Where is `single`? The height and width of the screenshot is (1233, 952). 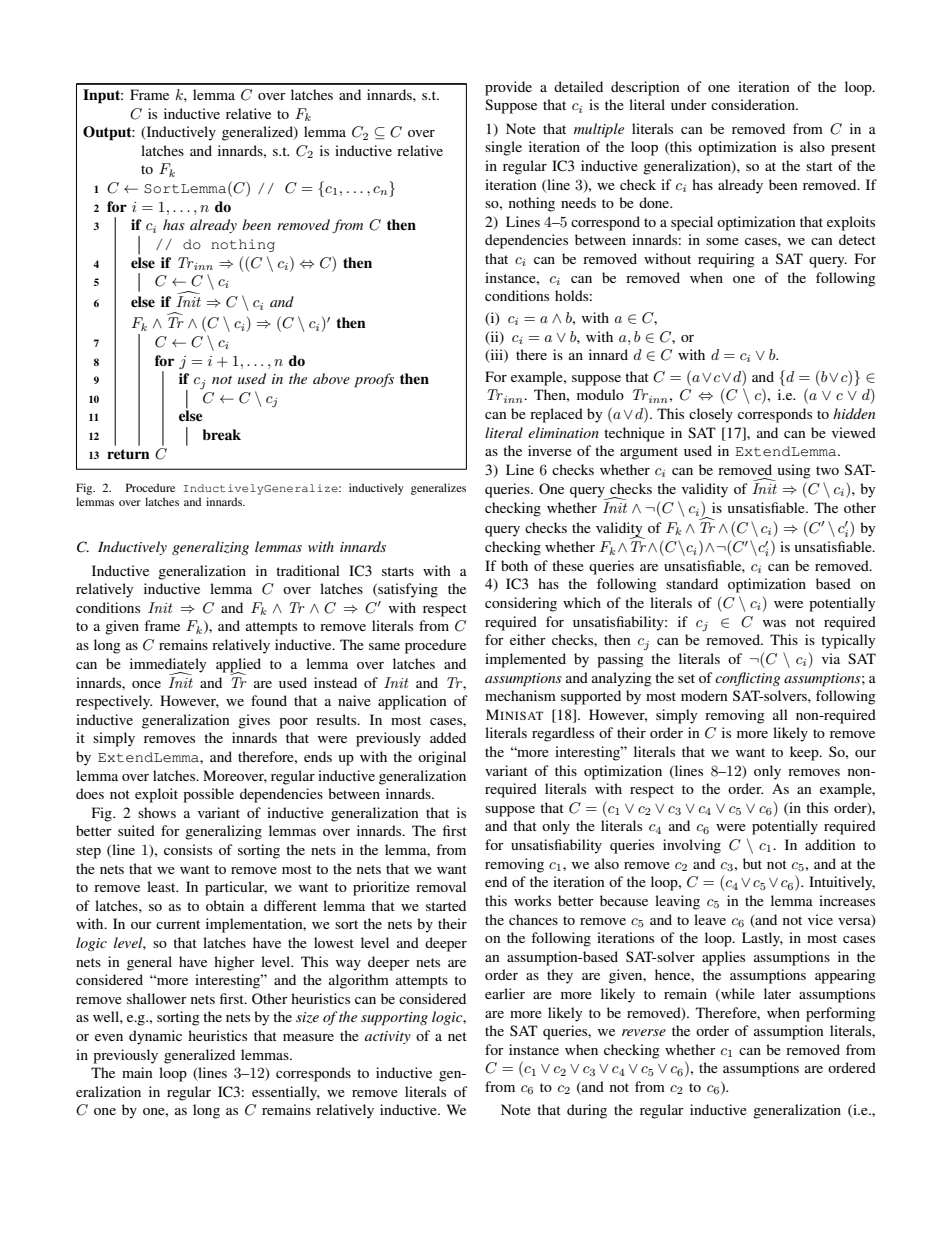
single is located at coordinates (503, 148).
